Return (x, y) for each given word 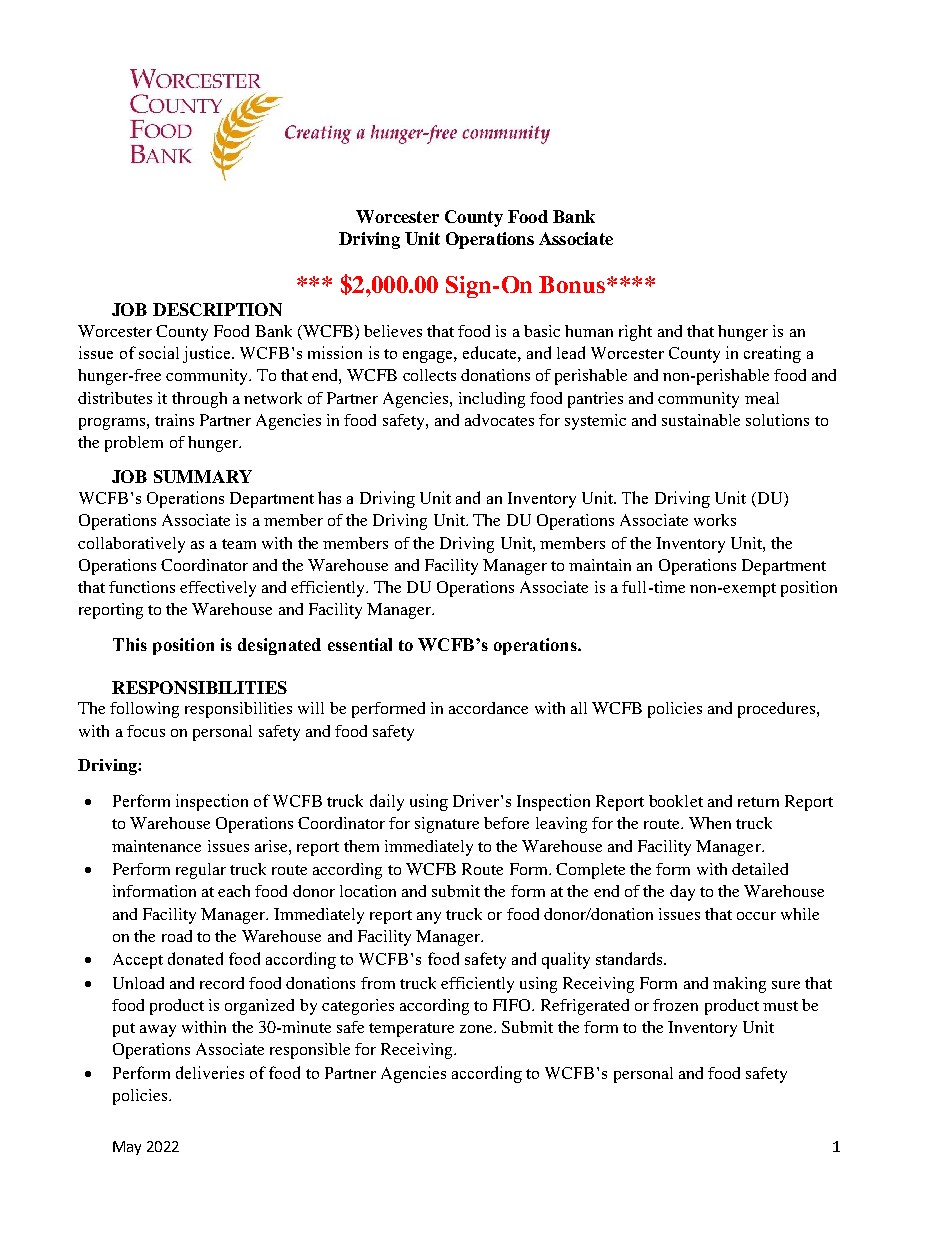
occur (756, 916)
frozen (675, 1005)
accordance (488, 708)
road (177, 936)
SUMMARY (203, 476)
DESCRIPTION (217, 309)
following (144, 710)
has (329, 497)
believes (393, 331)
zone (477, 1029)
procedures (778, 710)
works (715, 520)
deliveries (210, 1072)
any (429, 918)
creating (772, 354)
